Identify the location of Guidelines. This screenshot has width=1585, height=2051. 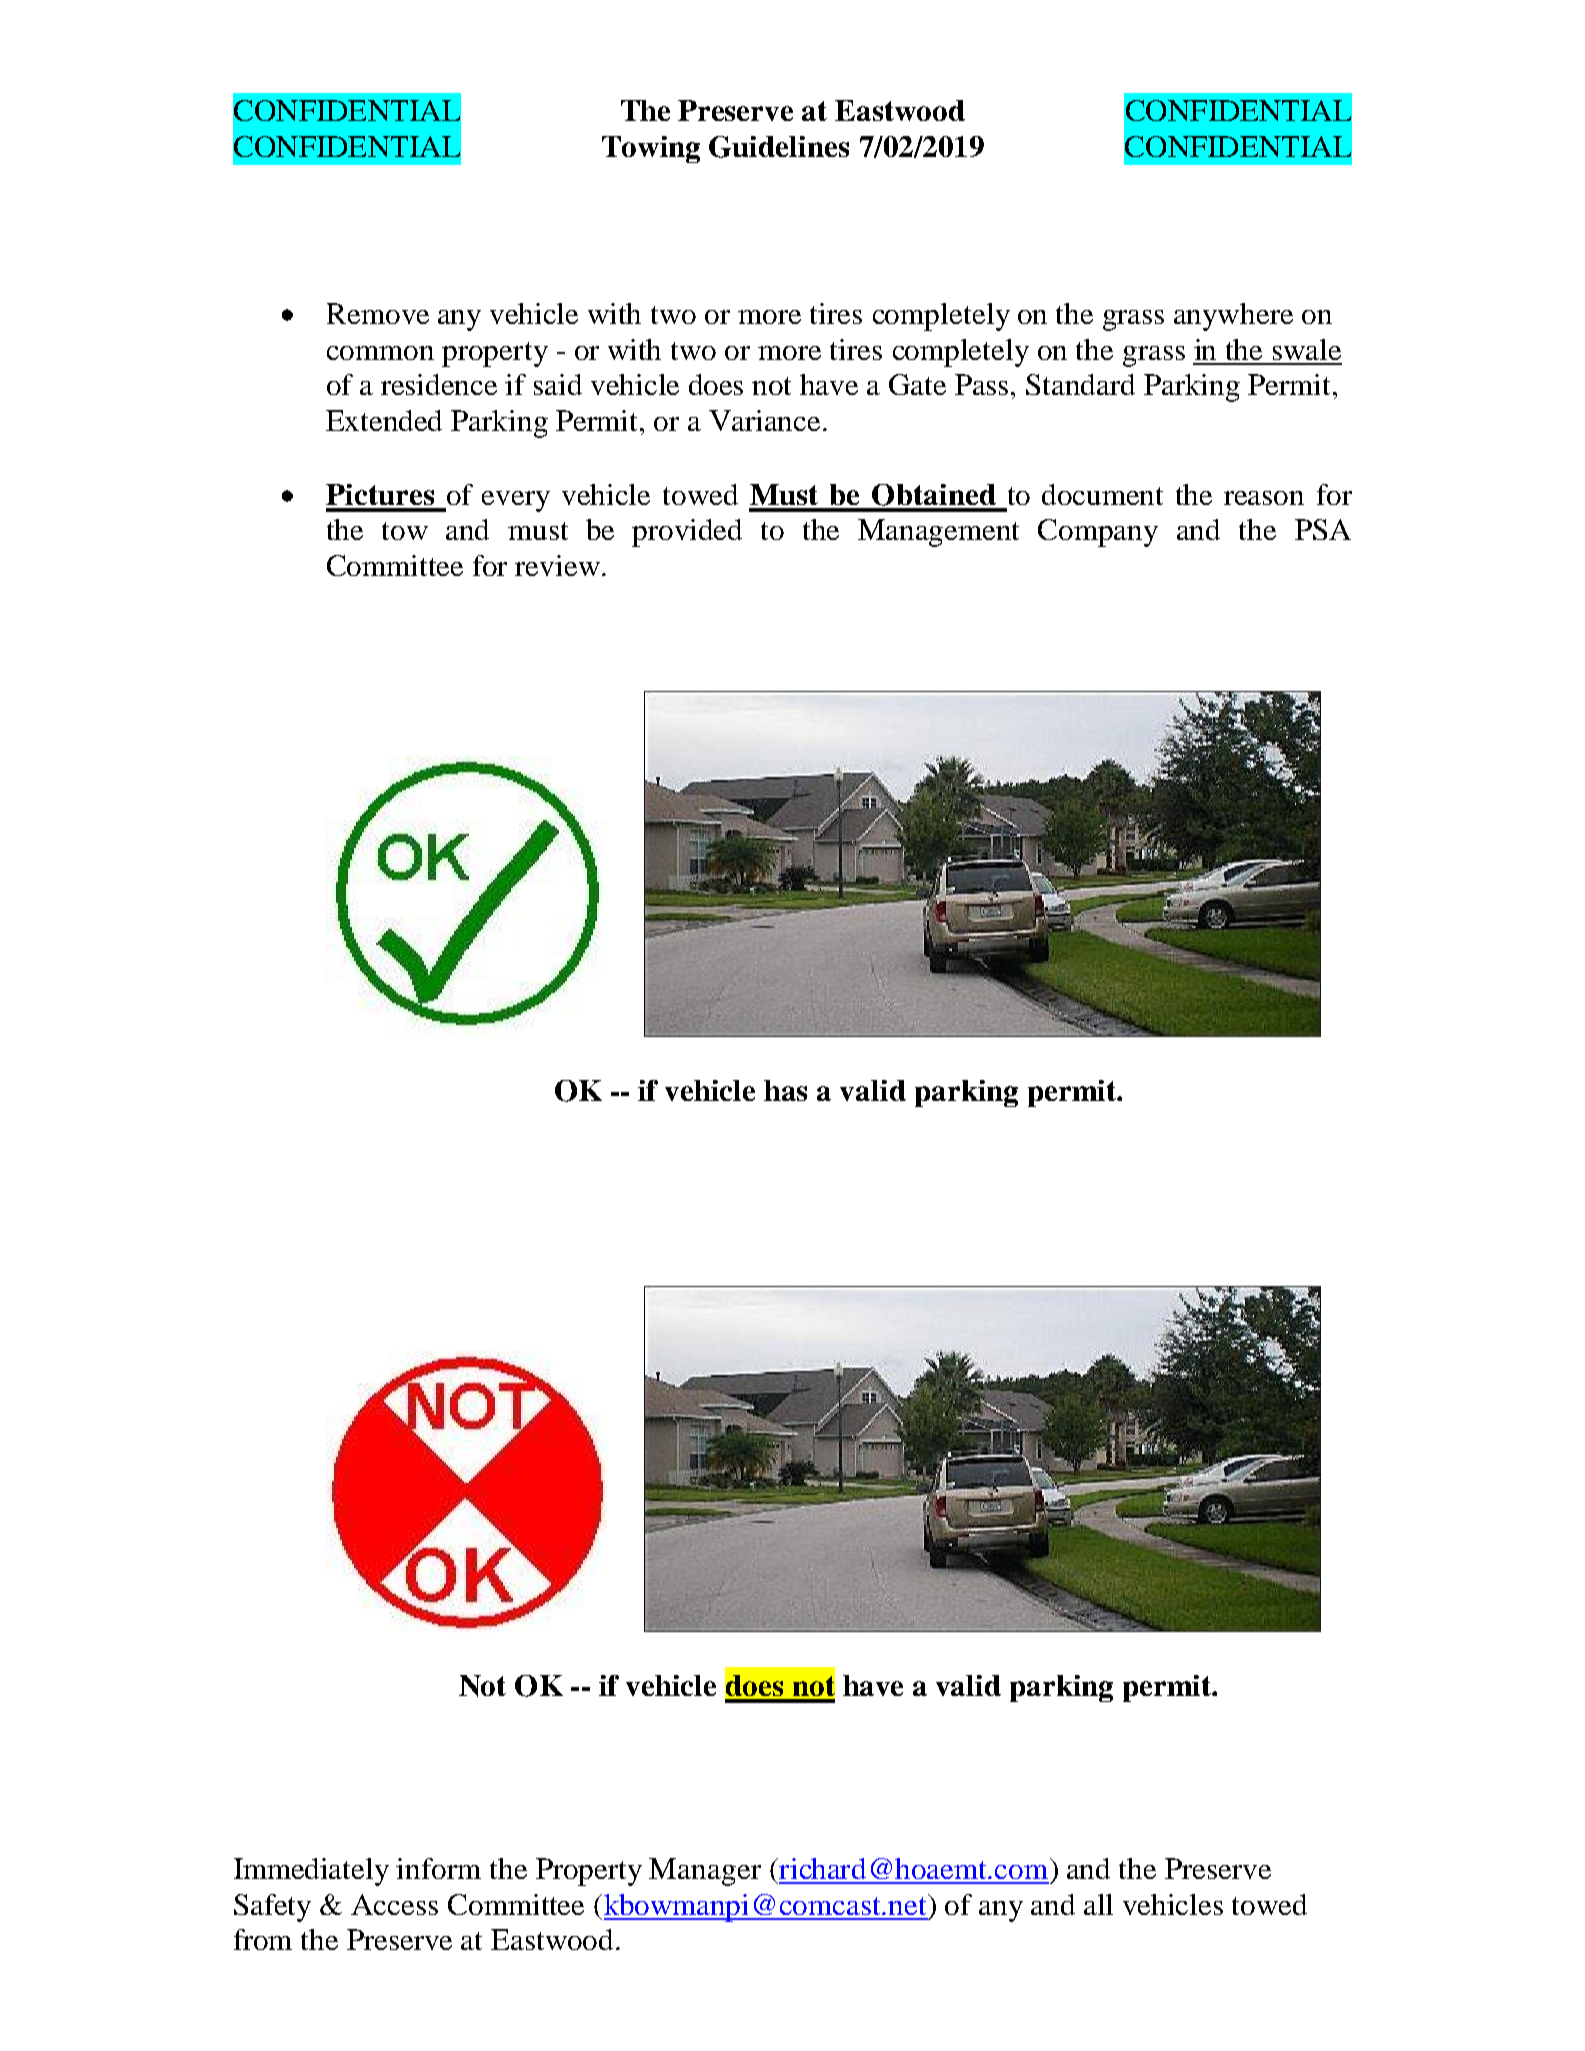
(779, 147).
